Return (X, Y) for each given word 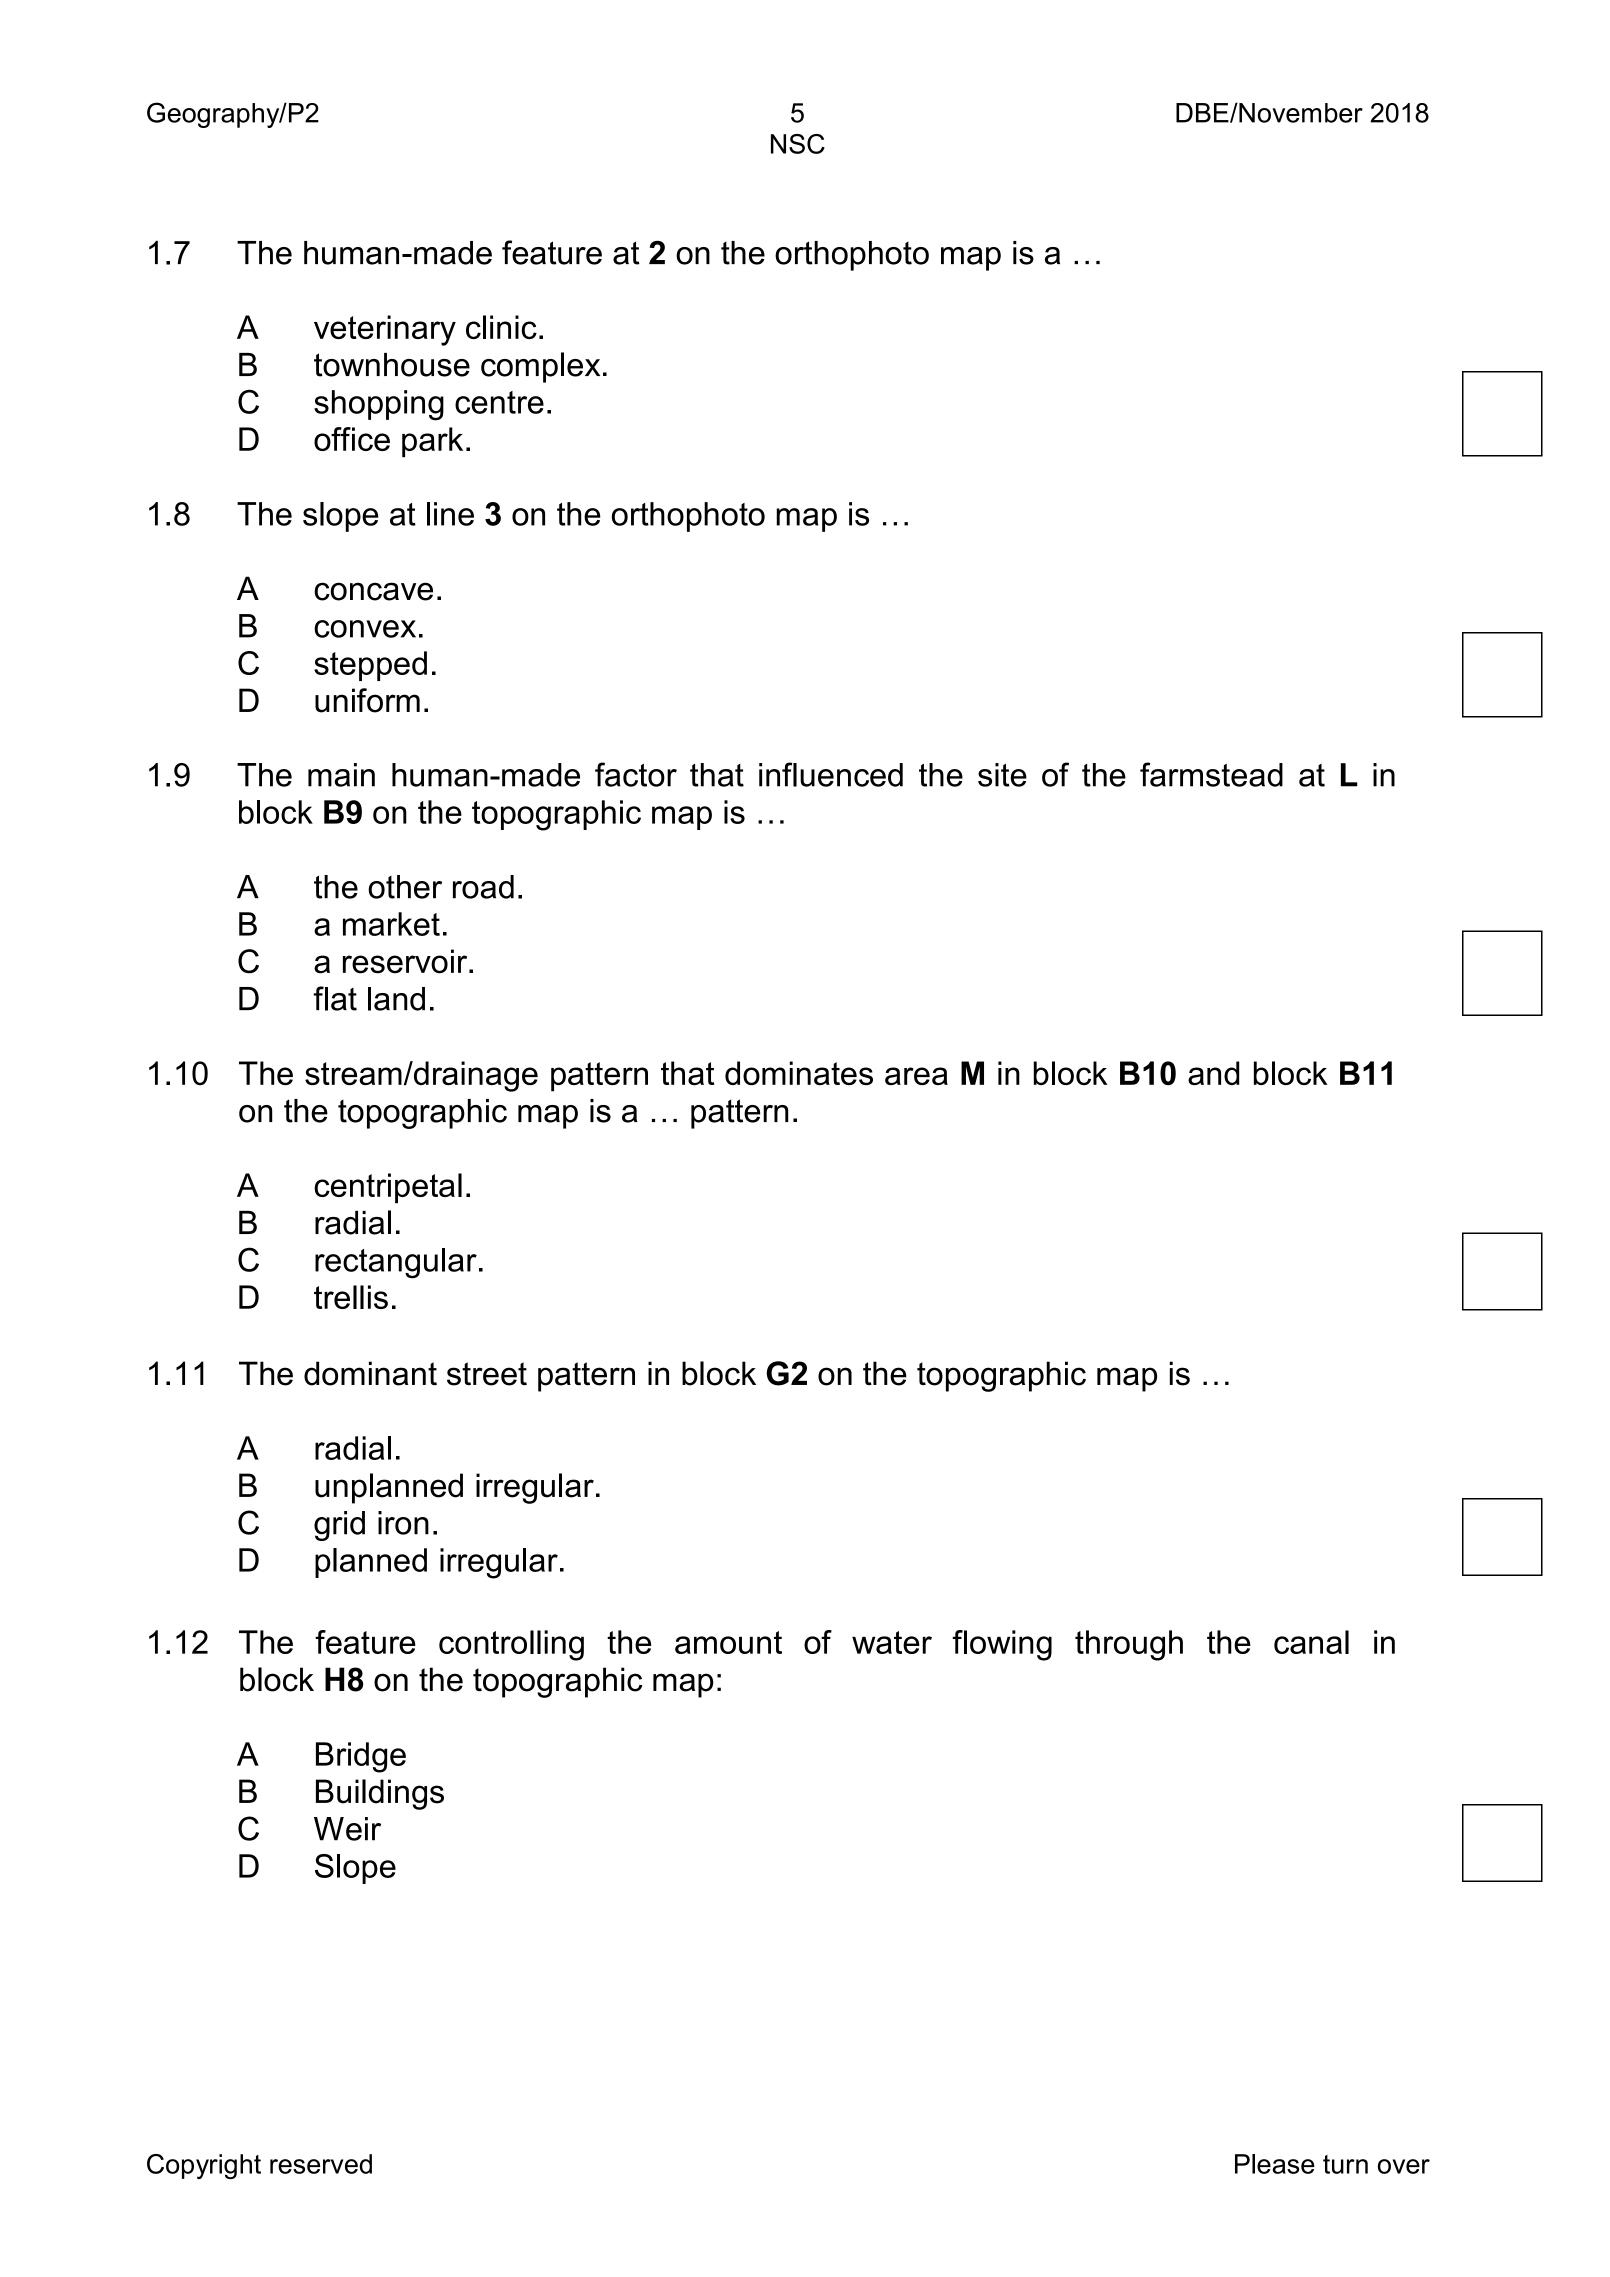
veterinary (385, 330)
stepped (370, 666)
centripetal (388, 1188)
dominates (799, 1073)
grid (339, 1526)
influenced (831, 774)
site (1002, 775)
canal (1311, 1642)
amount (728, 1642)
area (916, 1076)
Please (1275, 2164)
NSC (798, 144)
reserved (321, 2164)
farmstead (1211, 774)
